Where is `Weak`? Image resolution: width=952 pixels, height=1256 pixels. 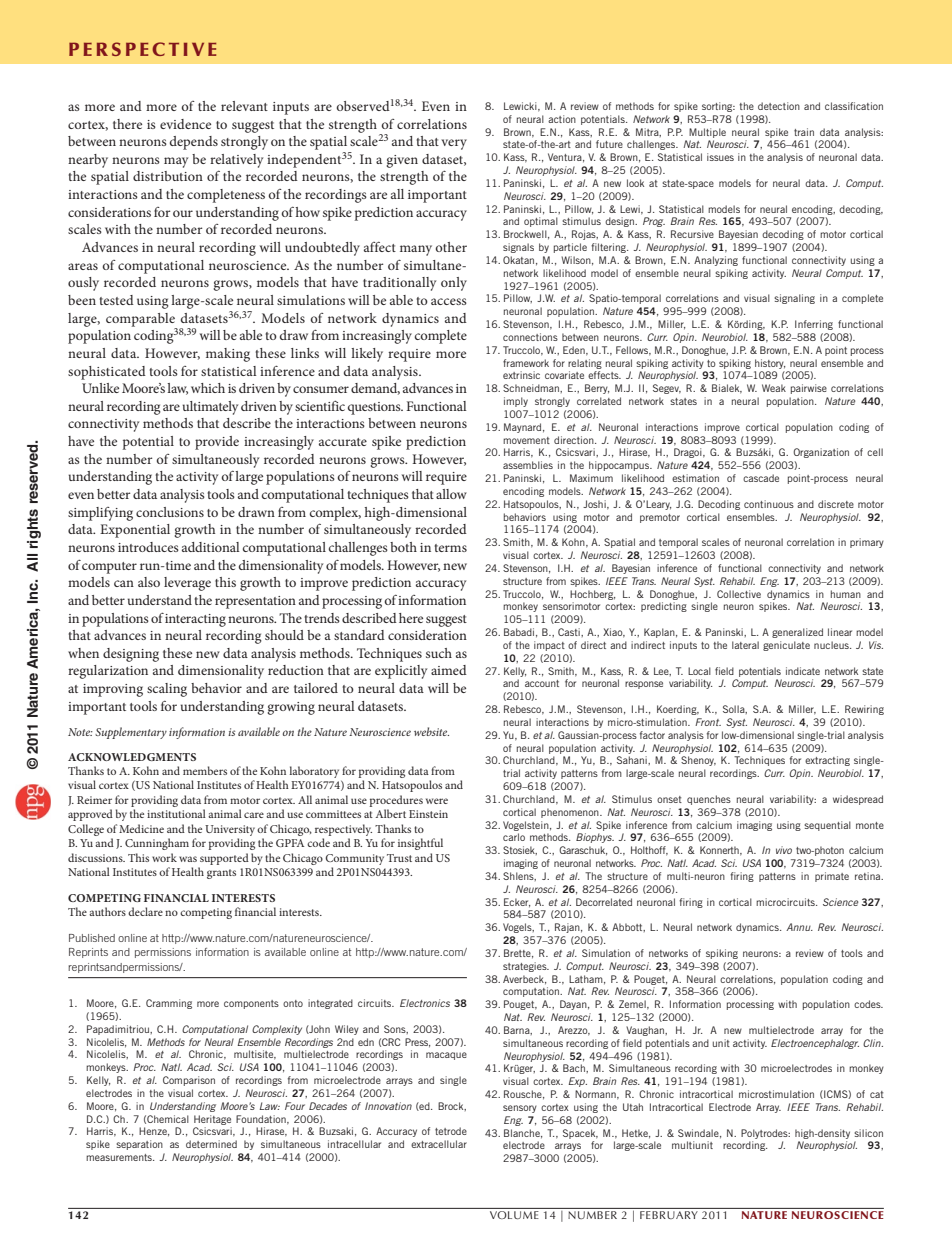 Weak is located at coordinates (774, 388).
